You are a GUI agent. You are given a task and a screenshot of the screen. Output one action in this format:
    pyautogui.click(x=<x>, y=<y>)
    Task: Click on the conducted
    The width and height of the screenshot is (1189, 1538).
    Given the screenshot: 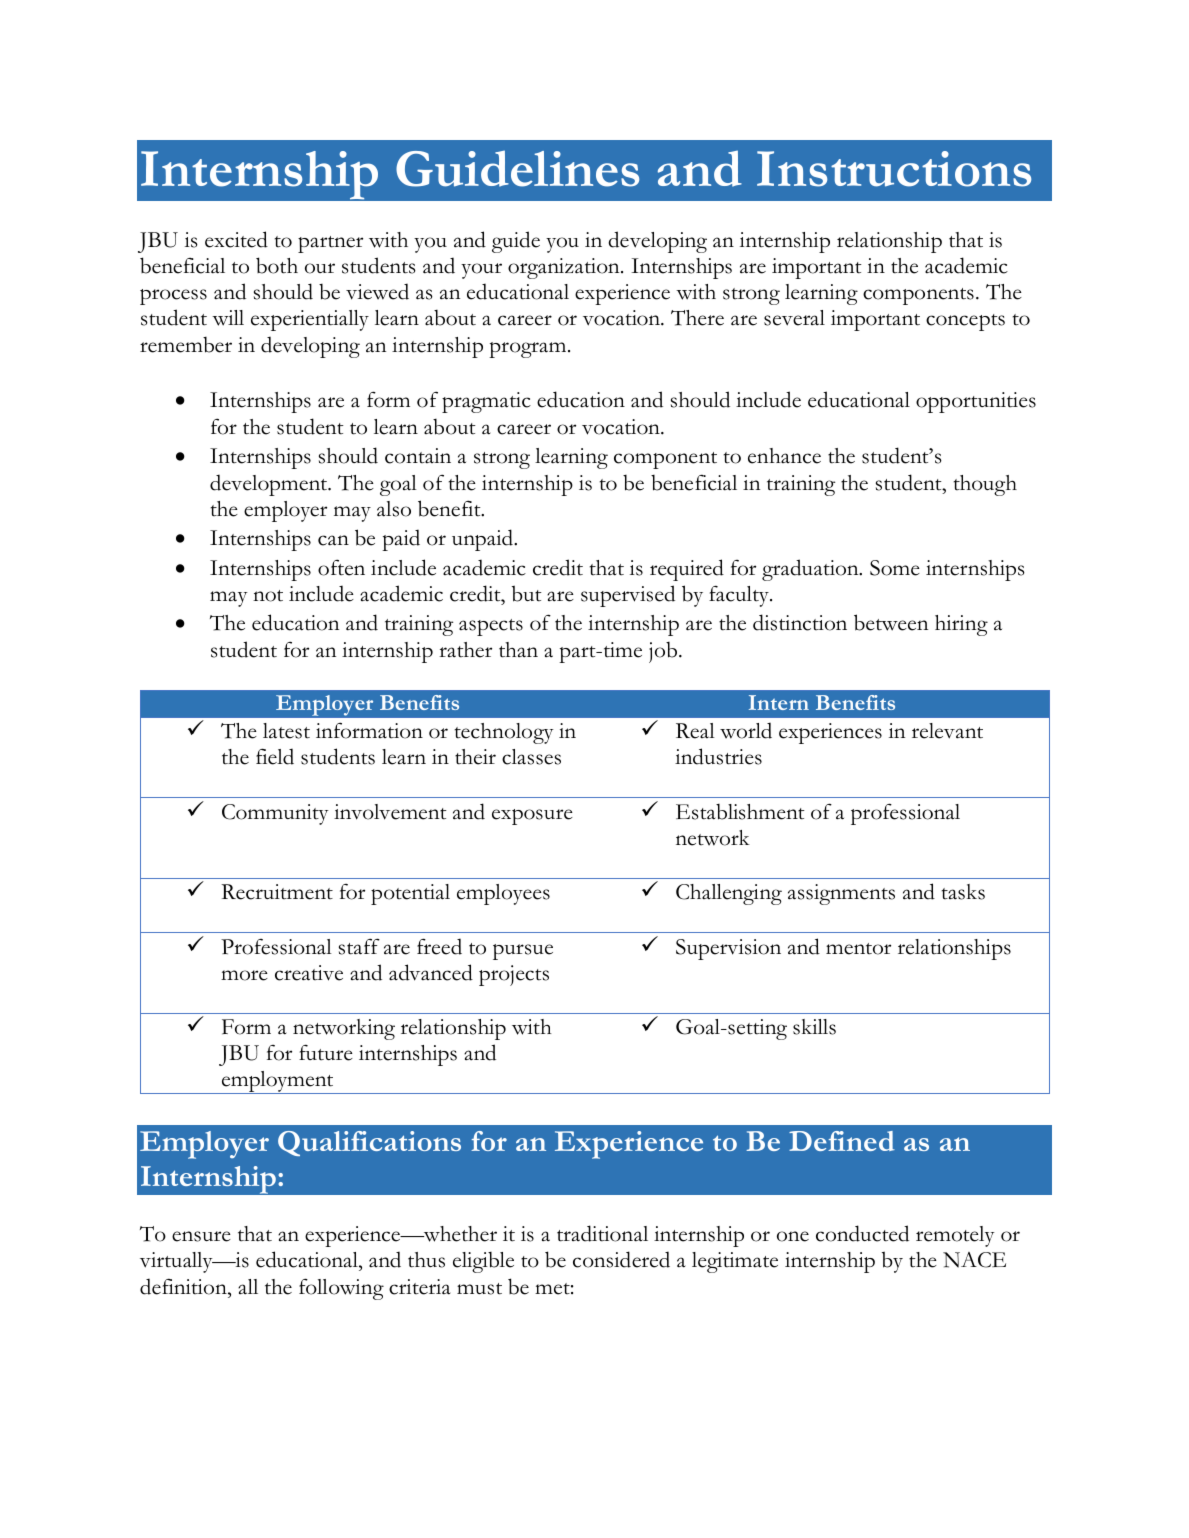 What is the action you would take?
    pyautogui.click(x=862, y=1233)
